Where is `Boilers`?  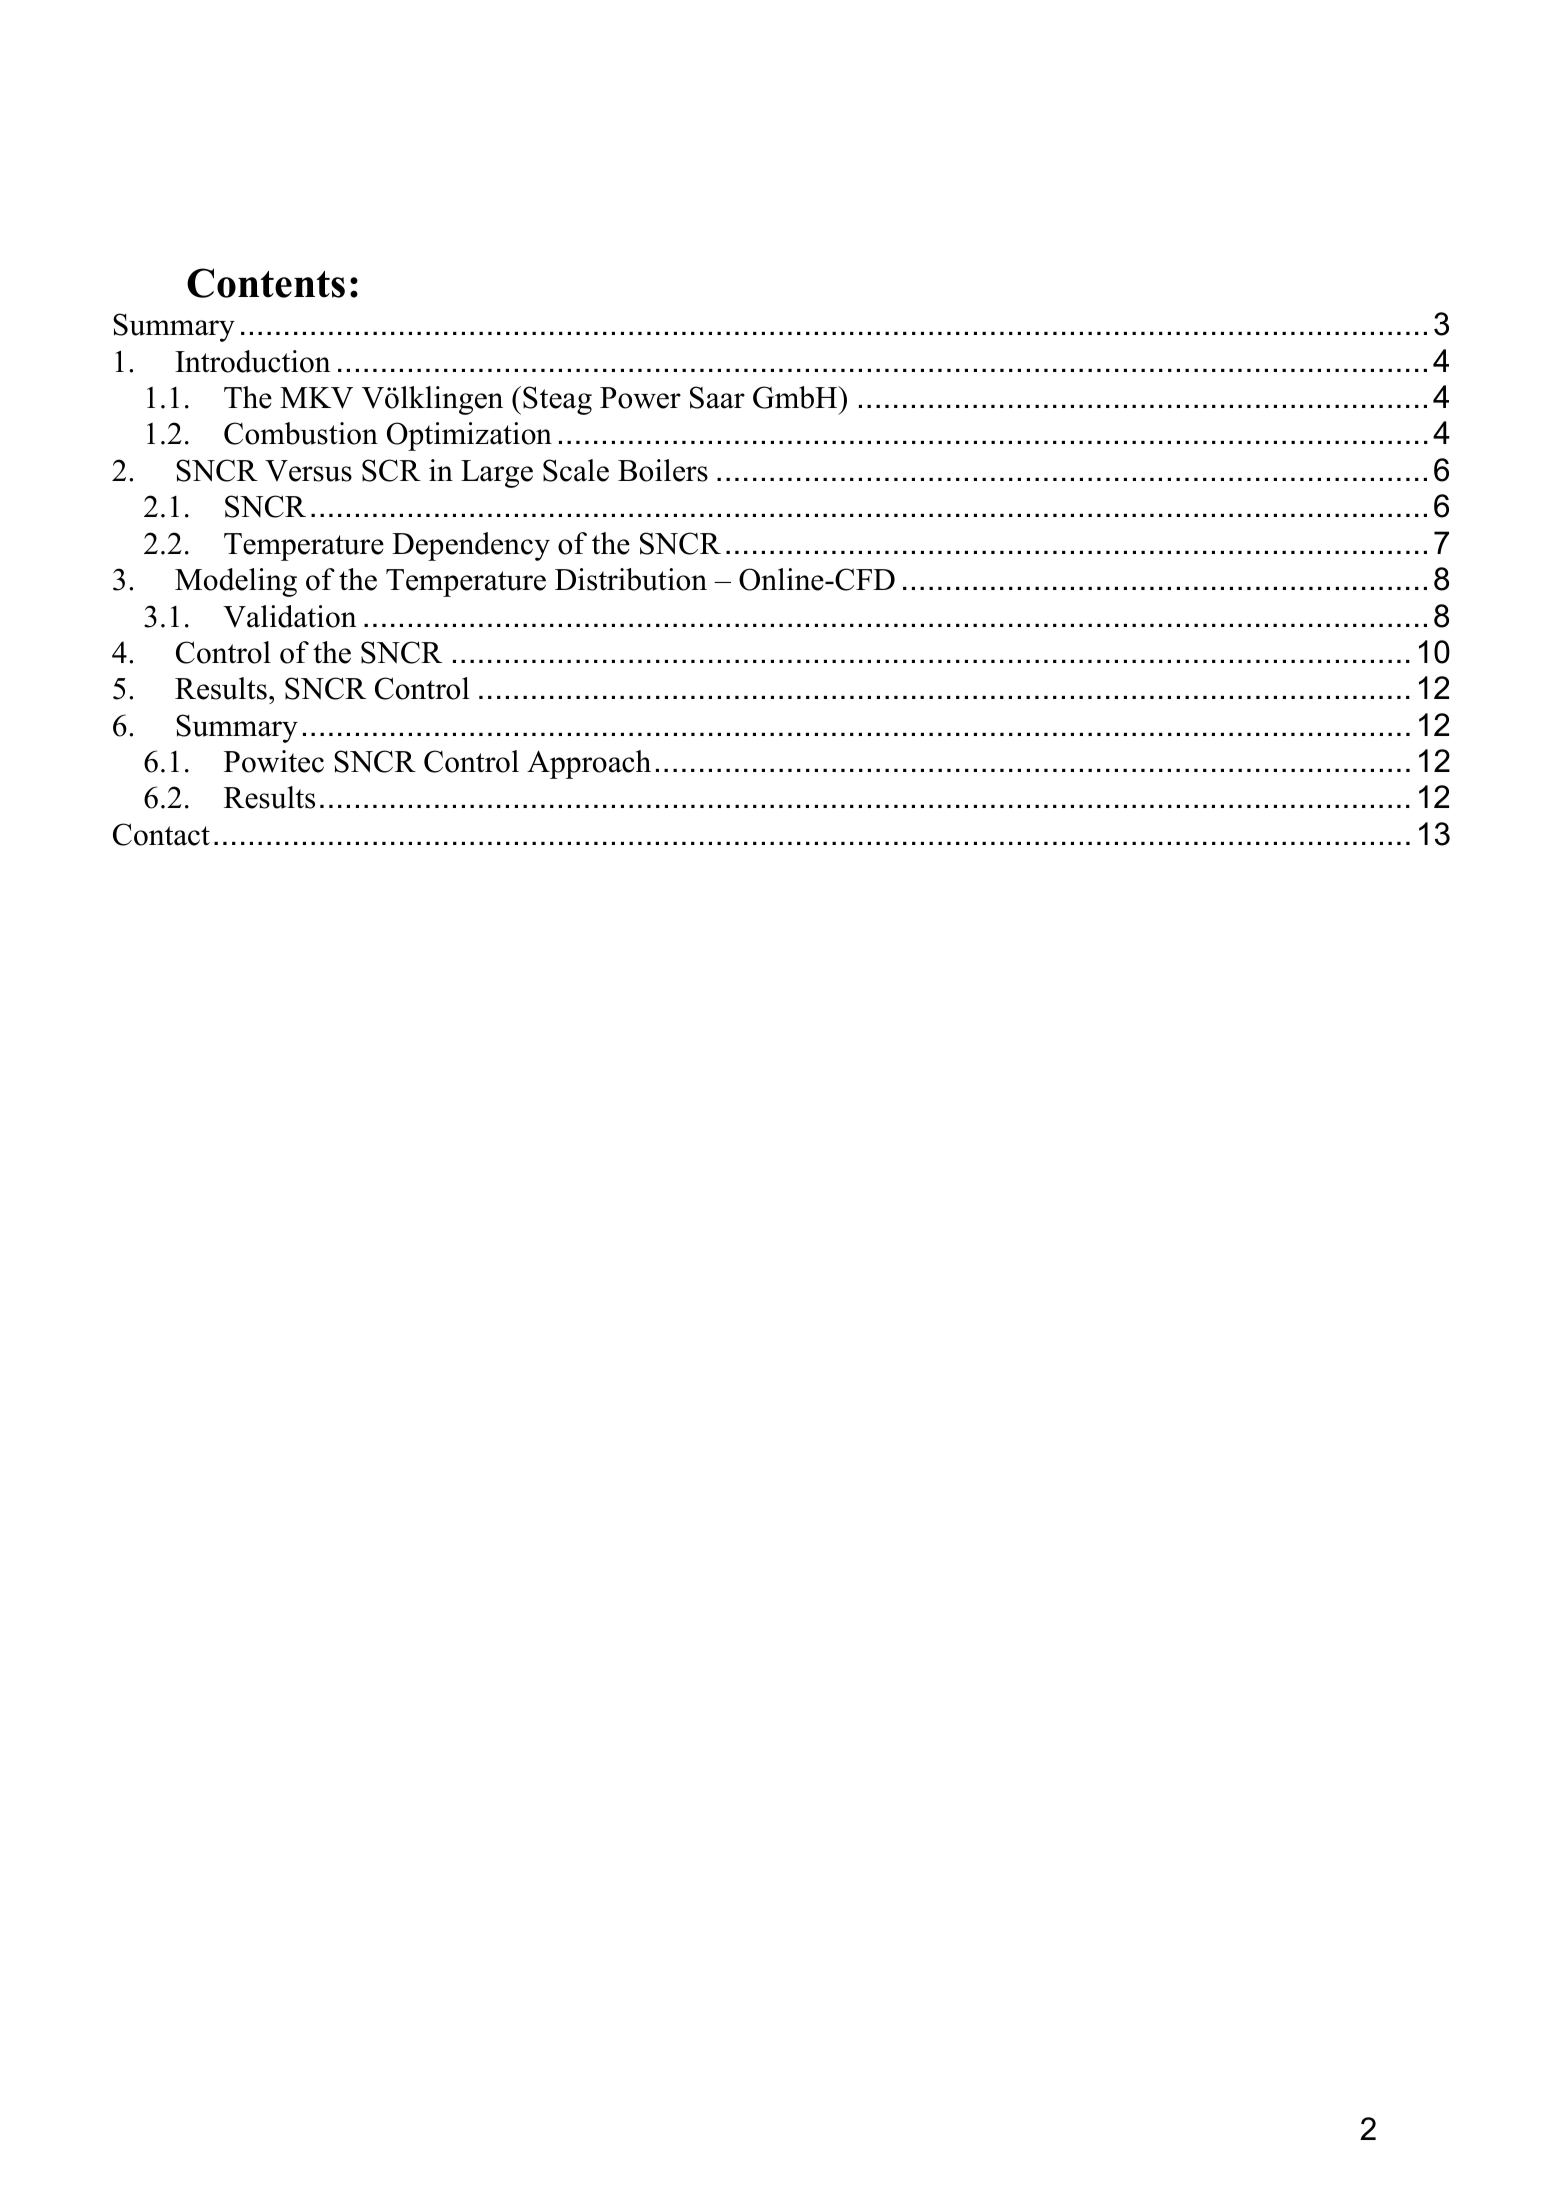 Boilers is located at coordinates (663, 470).
